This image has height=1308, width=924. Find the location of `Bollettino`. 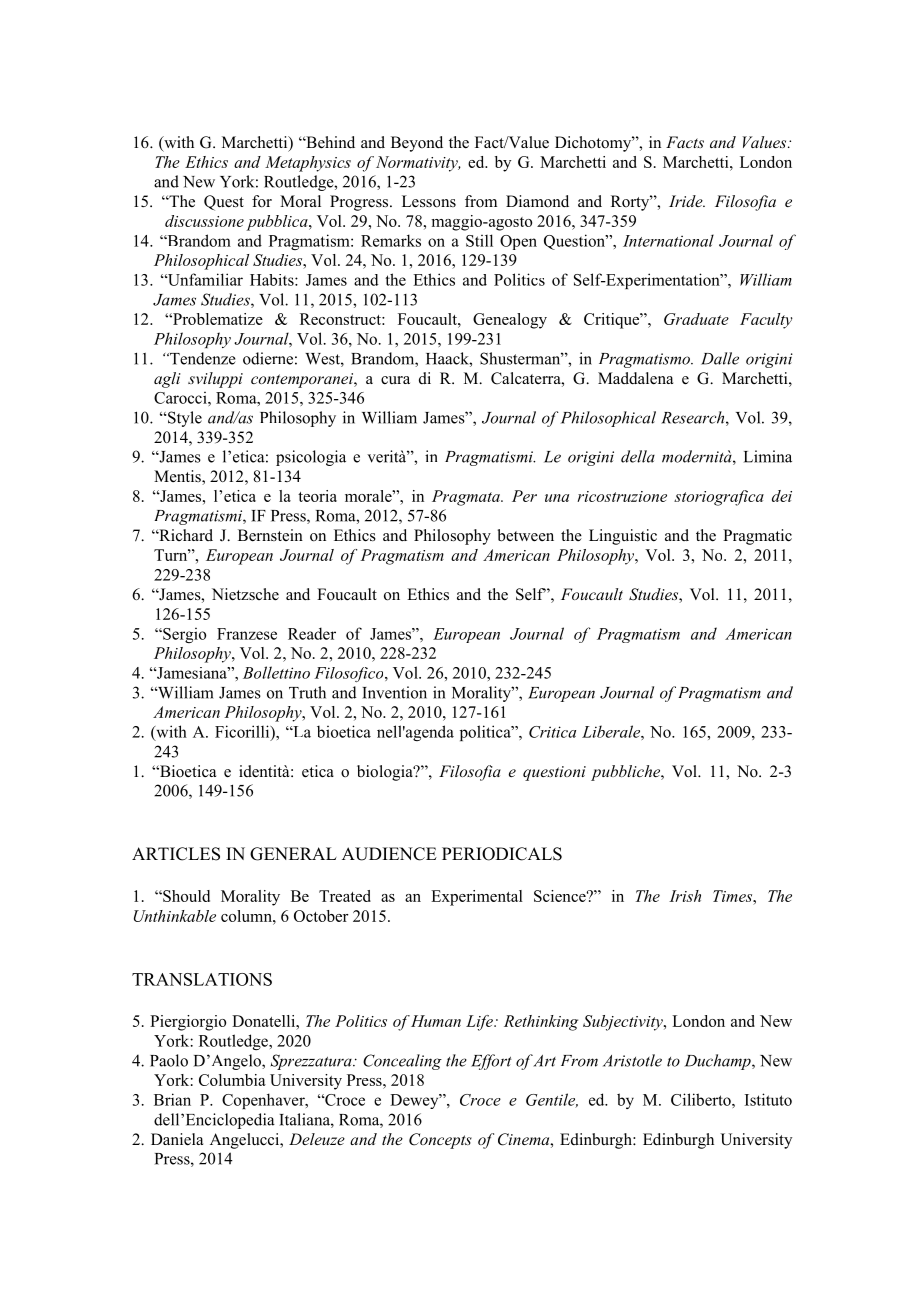

Bollettino is located at coordinates (276, 672).
